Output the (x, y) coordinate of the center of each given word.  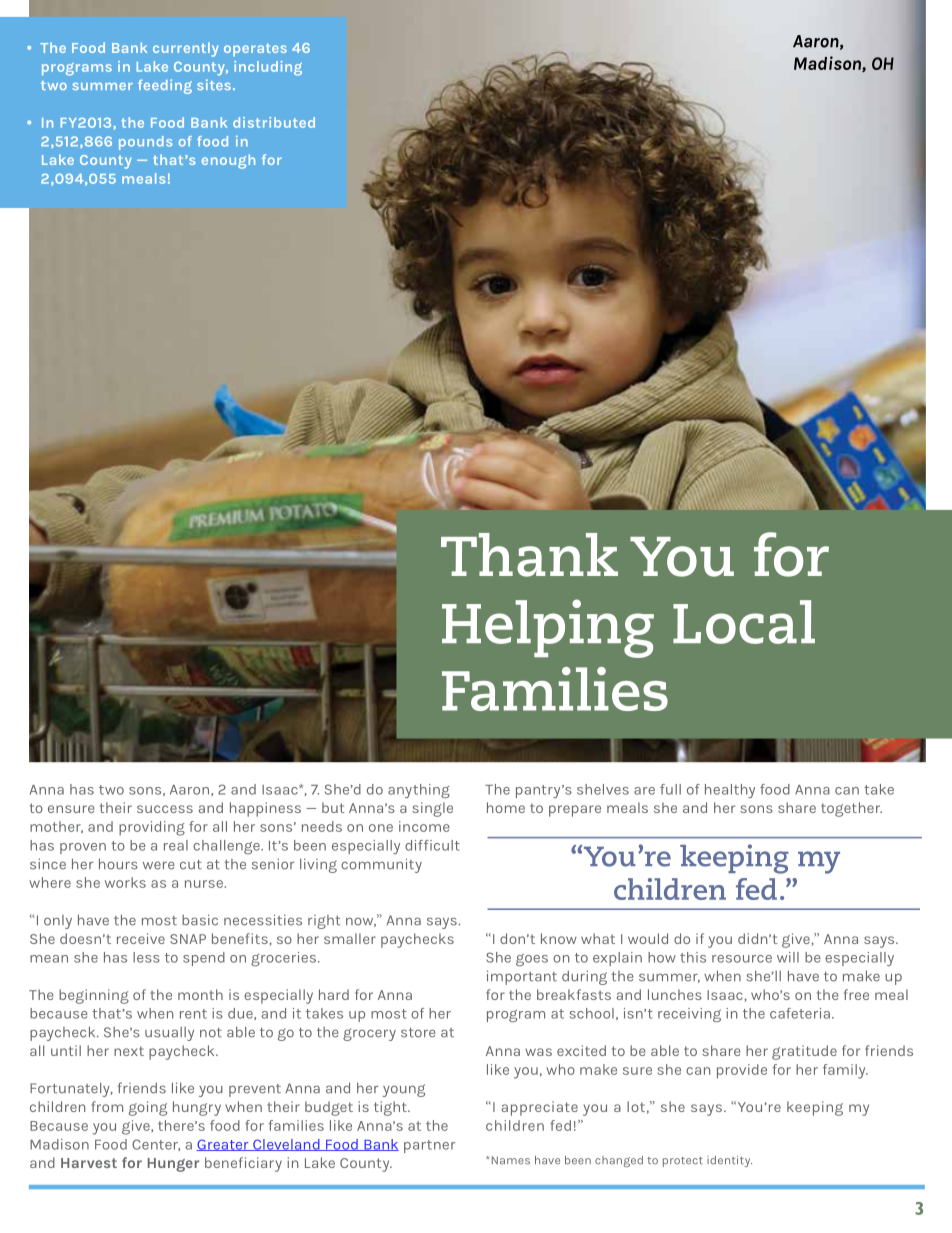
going (148, 1108)
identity (729, 1161)
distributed (274, 122)
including (268, 68)
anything (419, 791)
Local (744, 622)
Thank (529, 555)
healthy (730, 791)
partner (430, 1146)
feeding (165, 86)
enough (228, 161)
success (165, 809)
